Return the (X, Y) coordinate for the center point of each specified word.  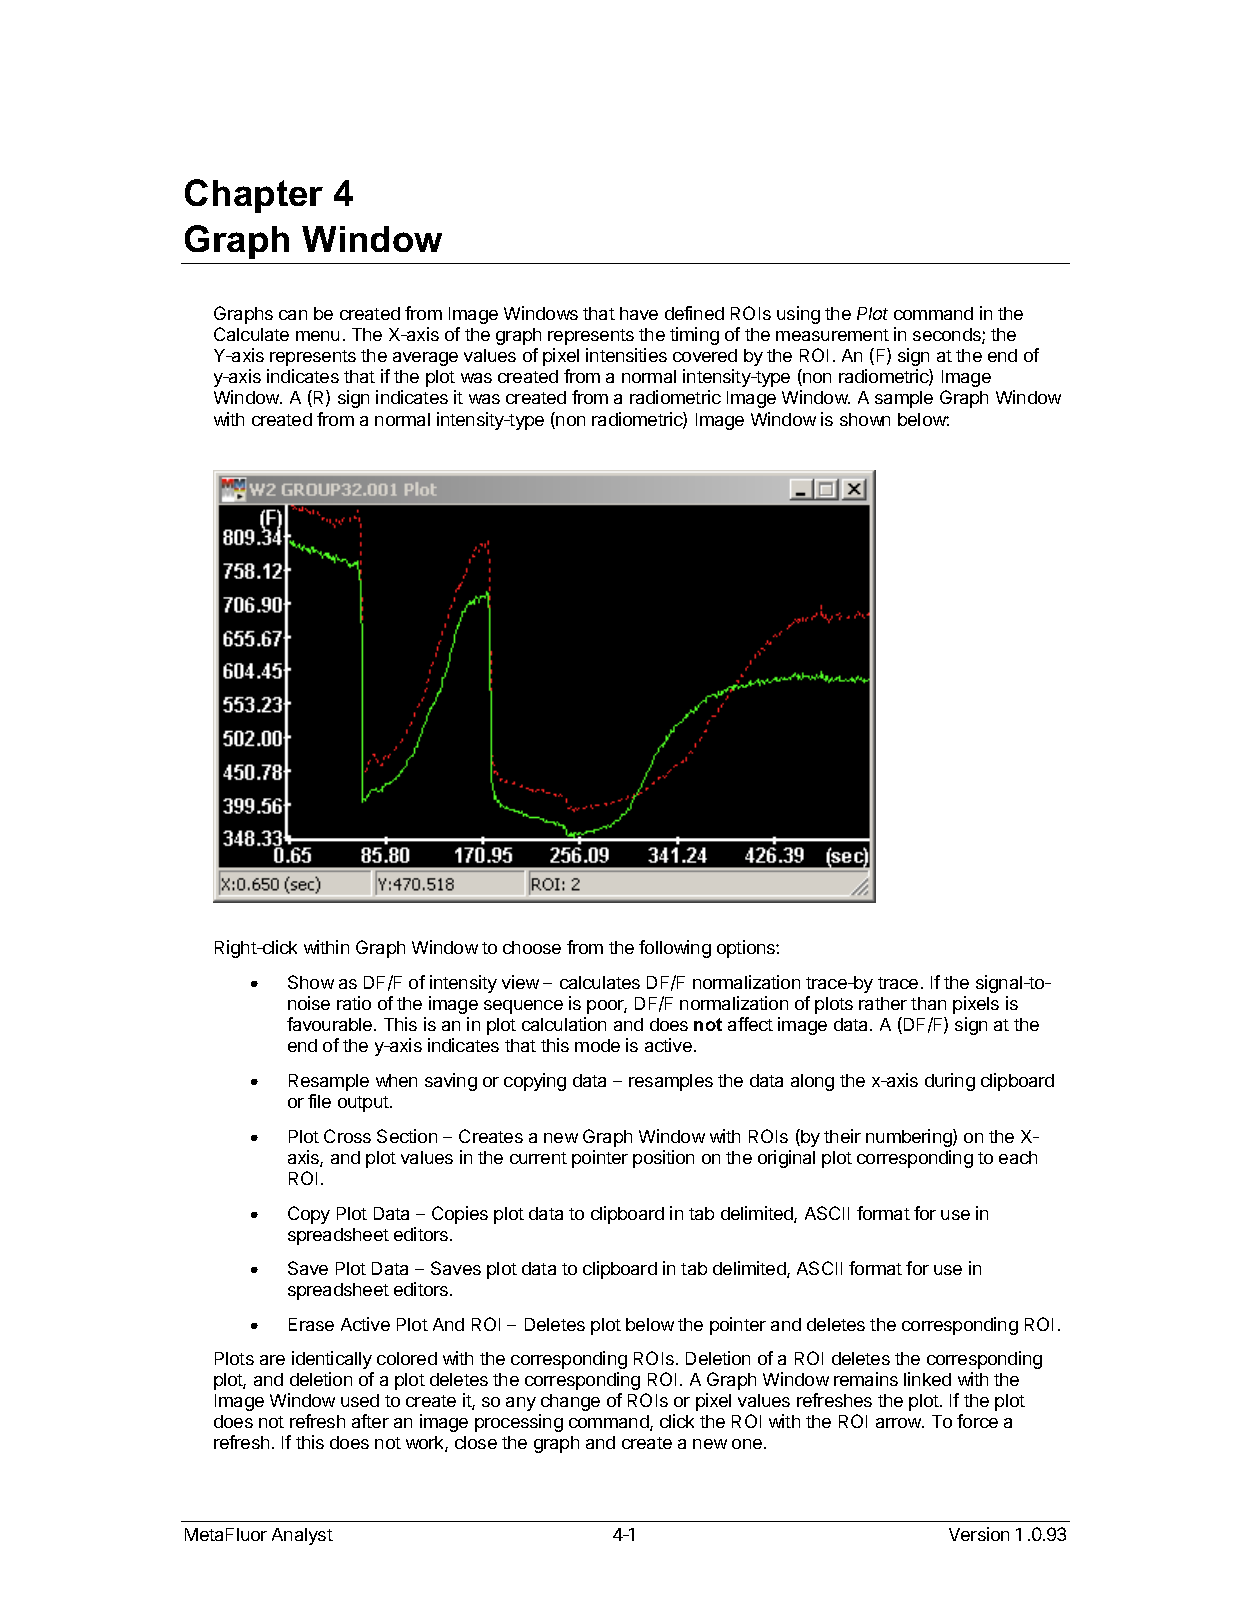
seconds (948, 336)
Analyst (302, 1536)
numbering (910, 1138)
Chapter (254, 196)
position (663, 1159)
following (675, 949)
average (425, 359)
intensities (626, 355)
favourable (331, 1024)
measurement (832, 335)
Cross (347, 1136)
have (639, 313)
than (928, 1003)
